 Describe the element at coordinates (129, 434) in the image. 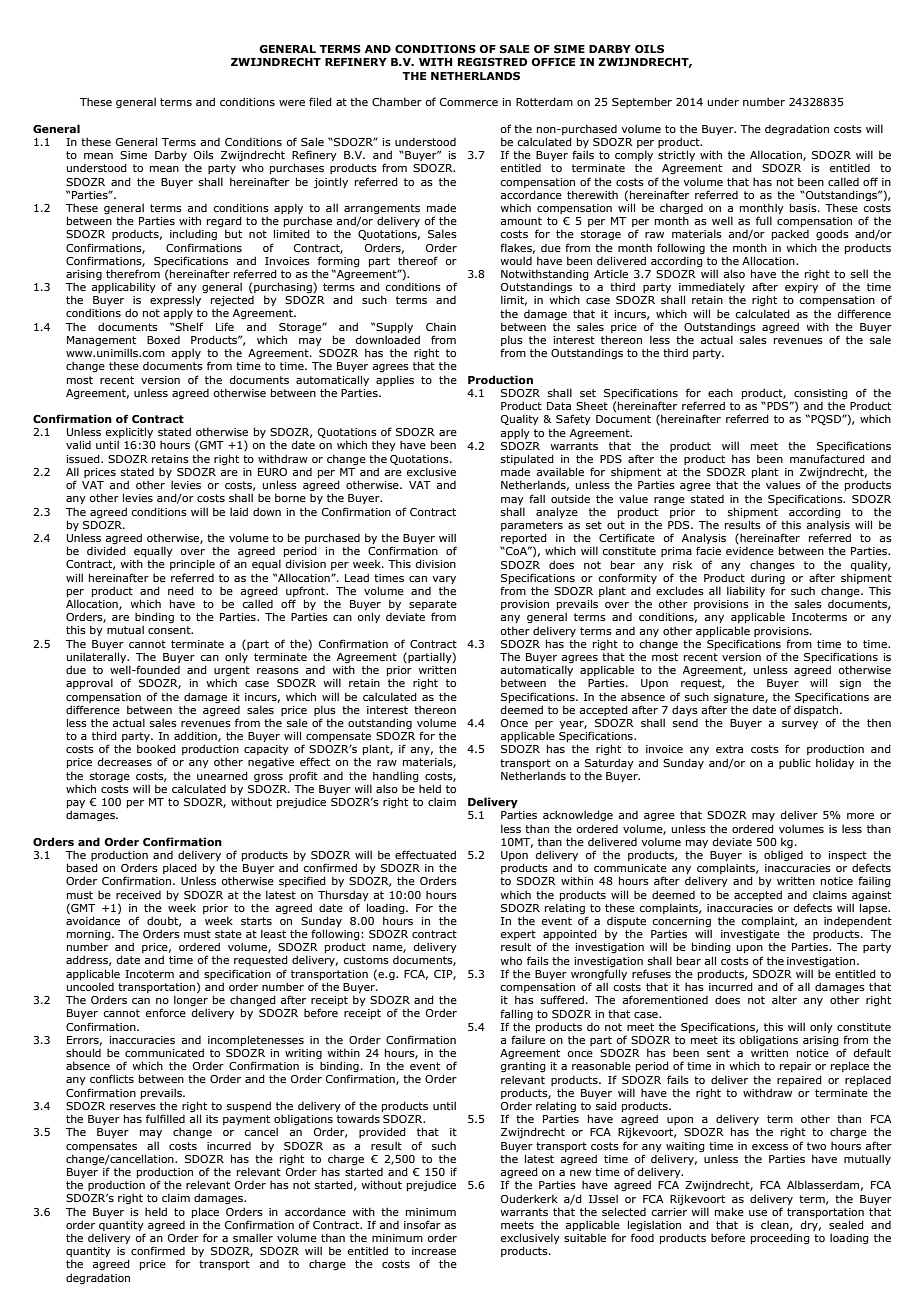

I see `explicitly` at that location.
